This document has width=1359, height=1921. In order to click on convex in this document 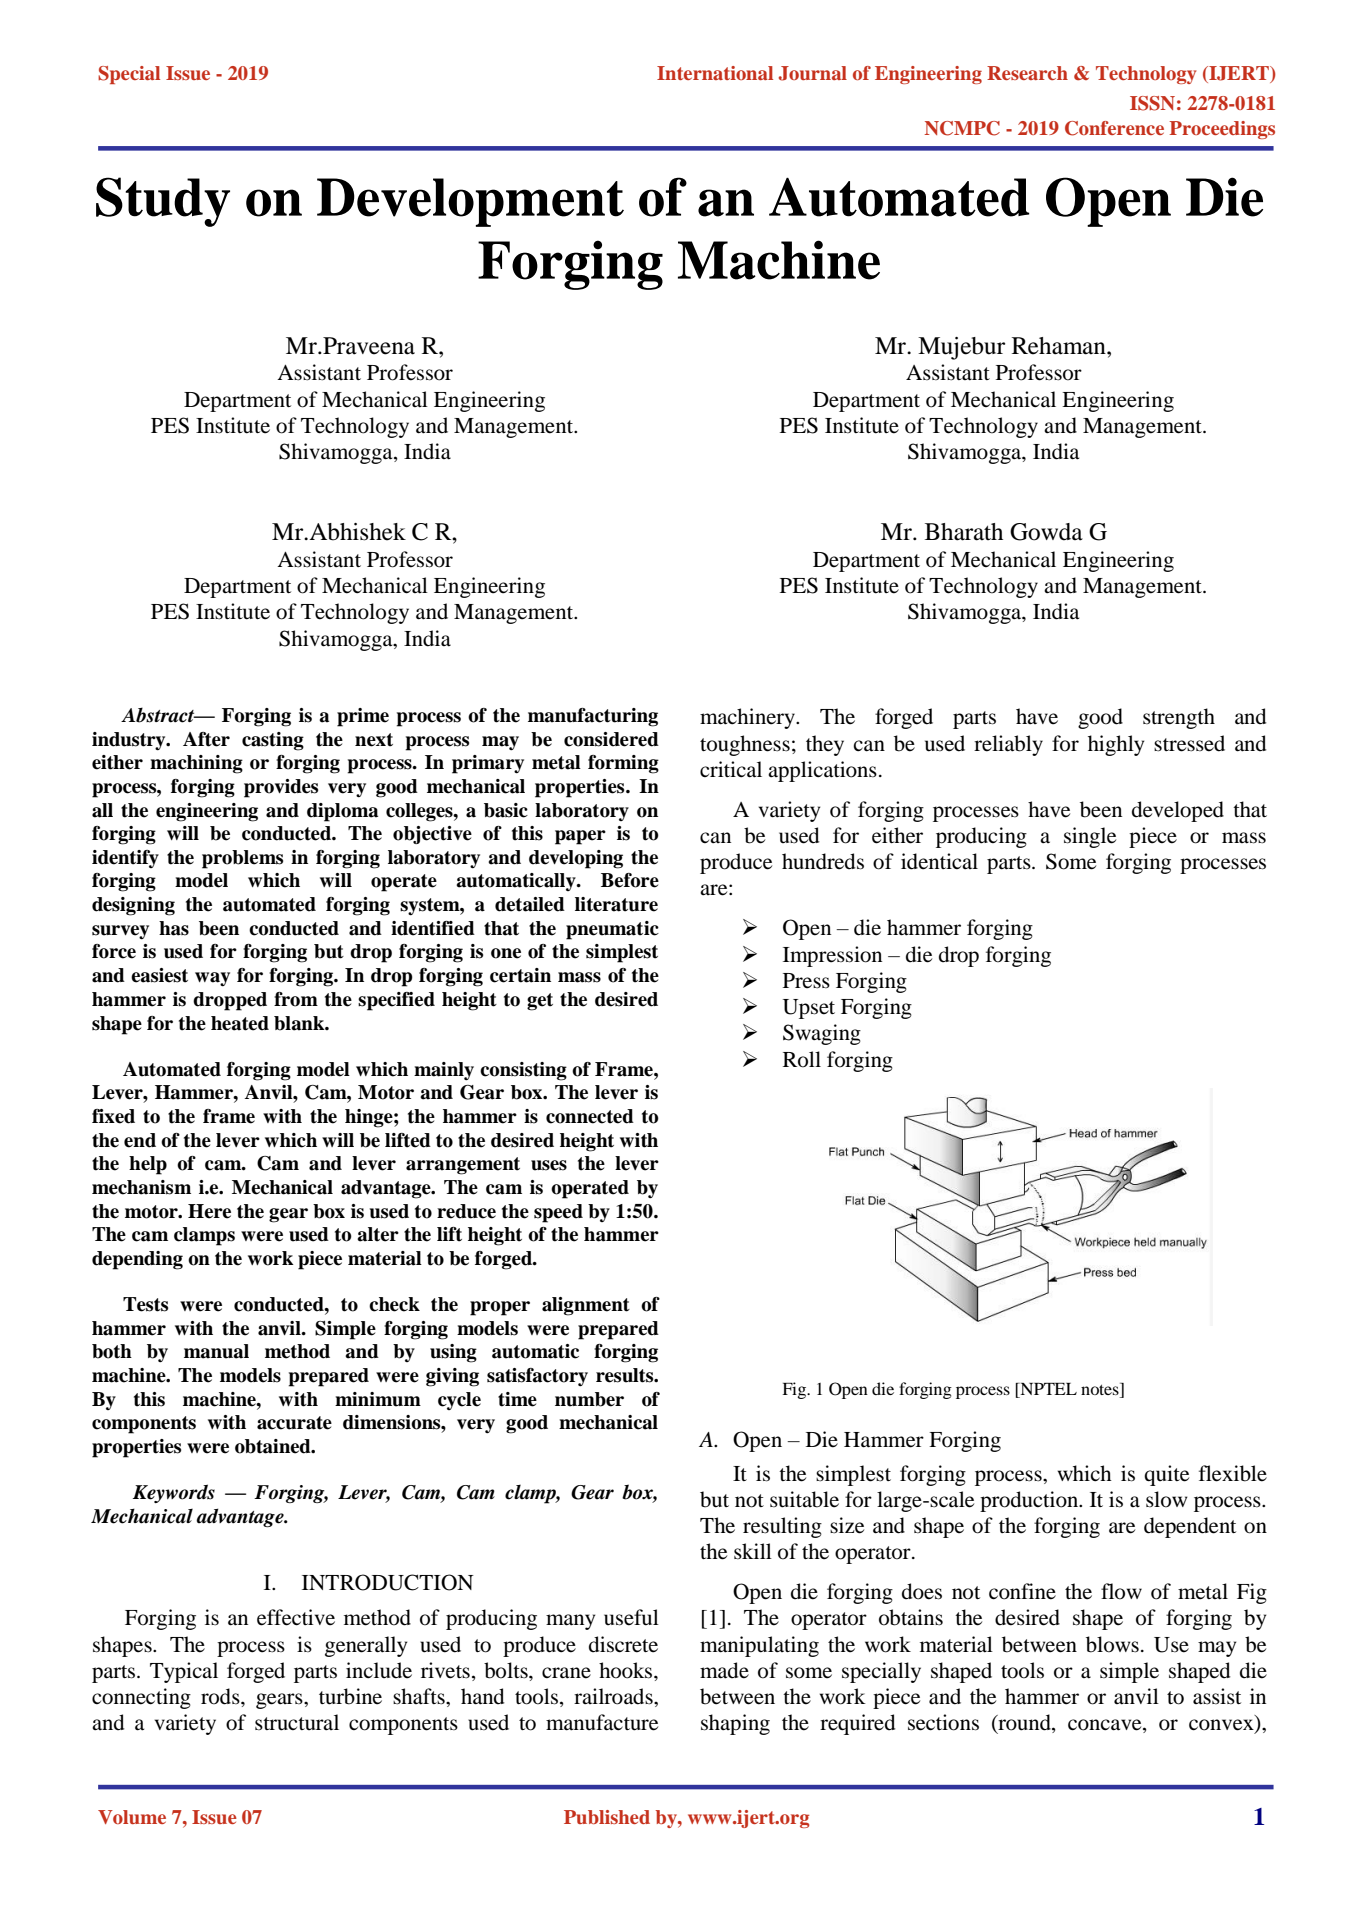, I will do `click(1222, 1726)`.
